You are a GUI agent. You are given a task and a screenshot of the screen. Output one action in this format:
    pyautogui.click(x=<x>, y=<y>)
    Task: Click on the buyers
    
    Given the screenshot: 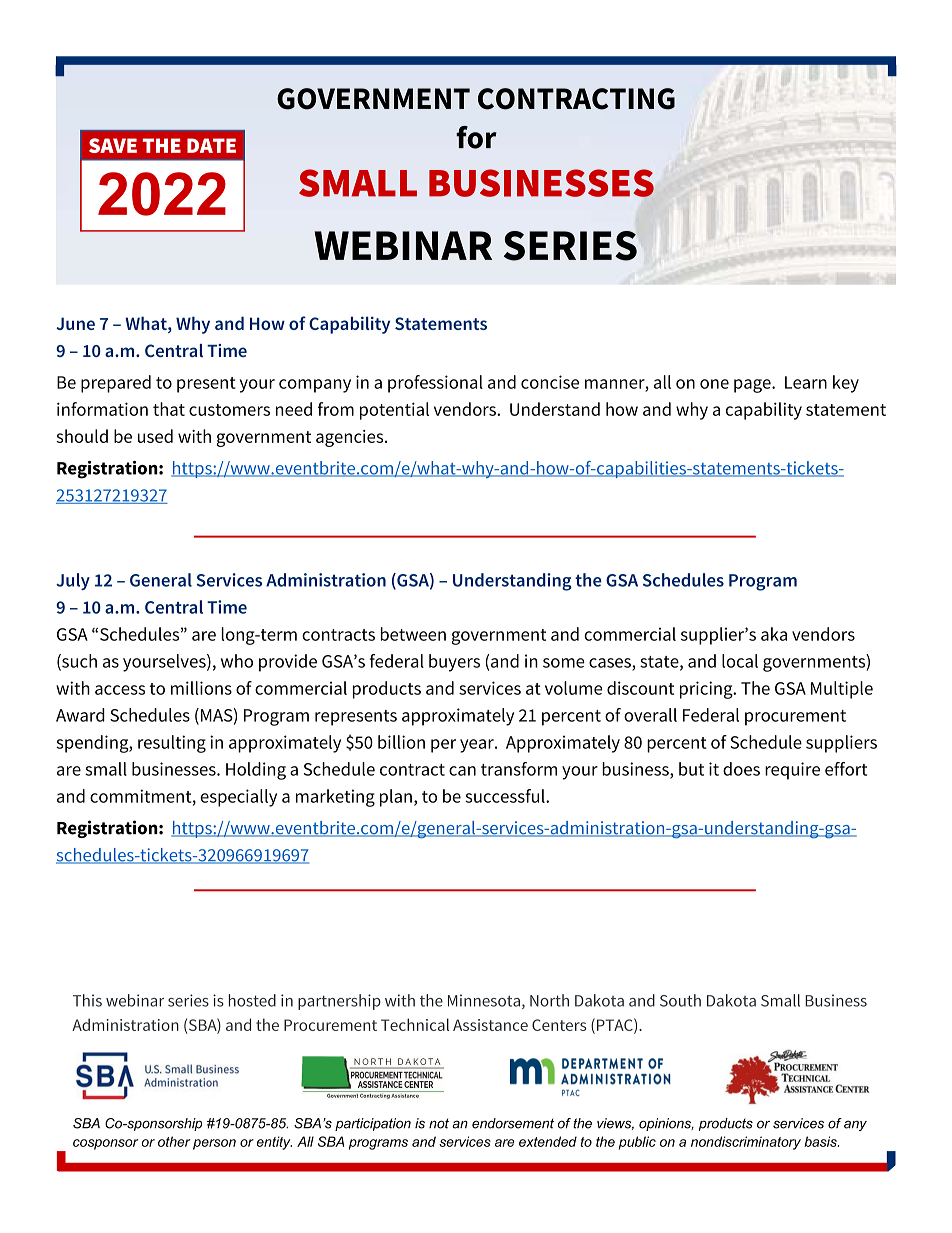 What is the action you would take?
    pyautogui.click(x=454, y=663)
